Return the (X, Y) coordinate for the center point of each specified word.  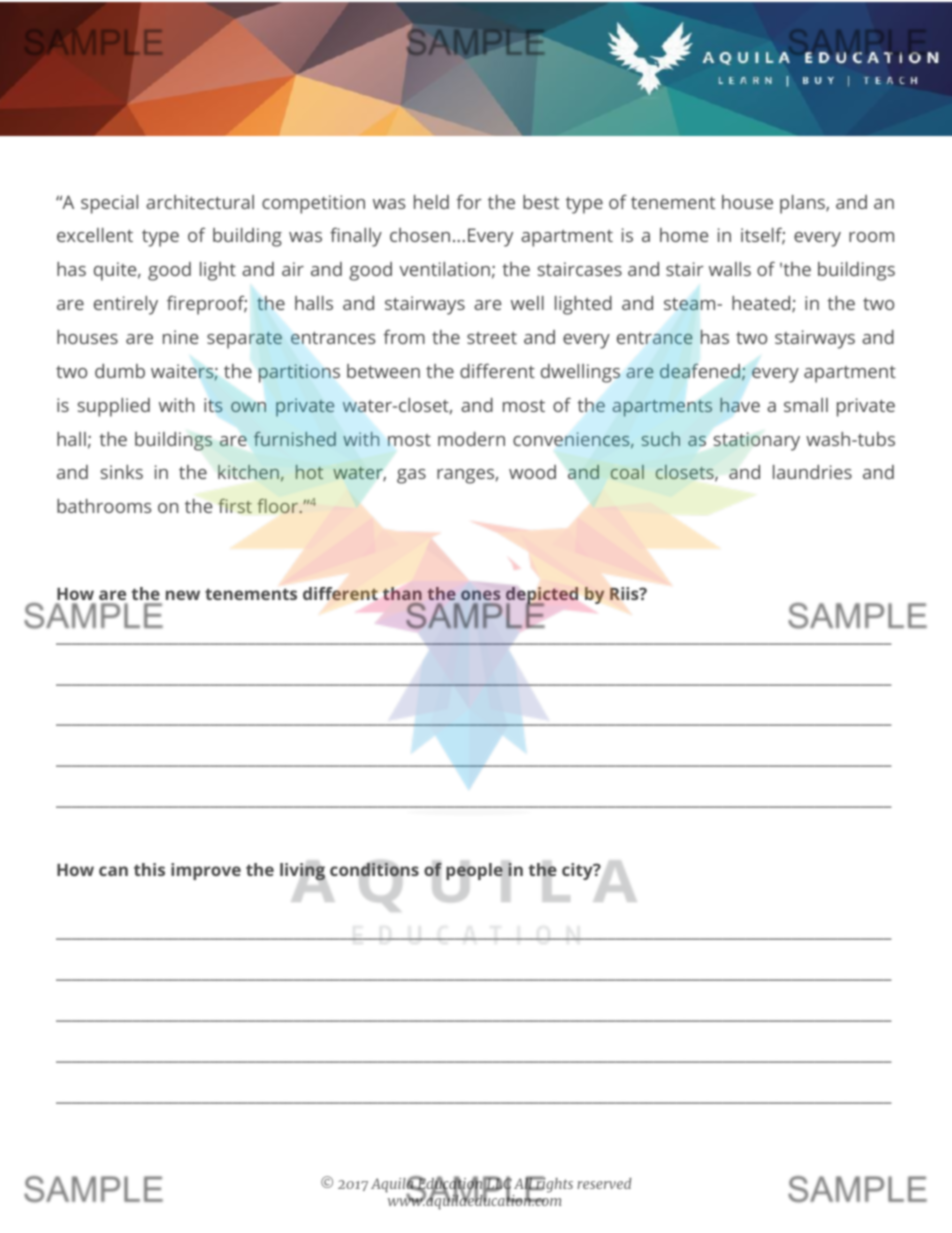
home (684, 235)
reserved (604, 1183)
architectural (200, 202)
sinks (122, 472)
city (578, 871)
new (183, 595)
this (149, 869)
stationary (757, 441)
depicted (542, 597)
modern (471, 439)
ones (480, 595)
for (469, 202)
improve (206, 871)
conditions (374, 871)
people (474, 871)
